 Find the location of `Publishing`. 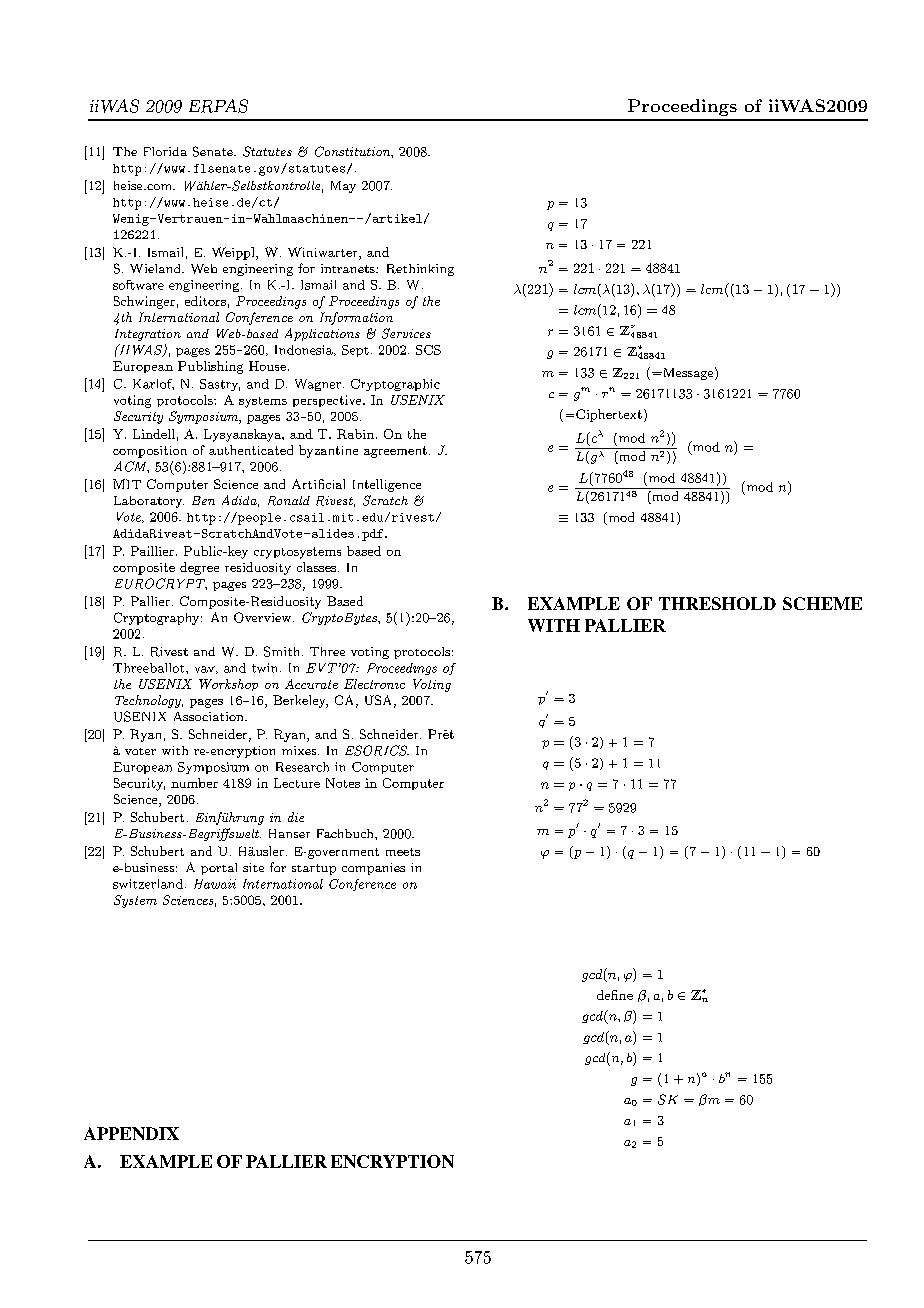

Publishing is located at coordinates (210, 367).
